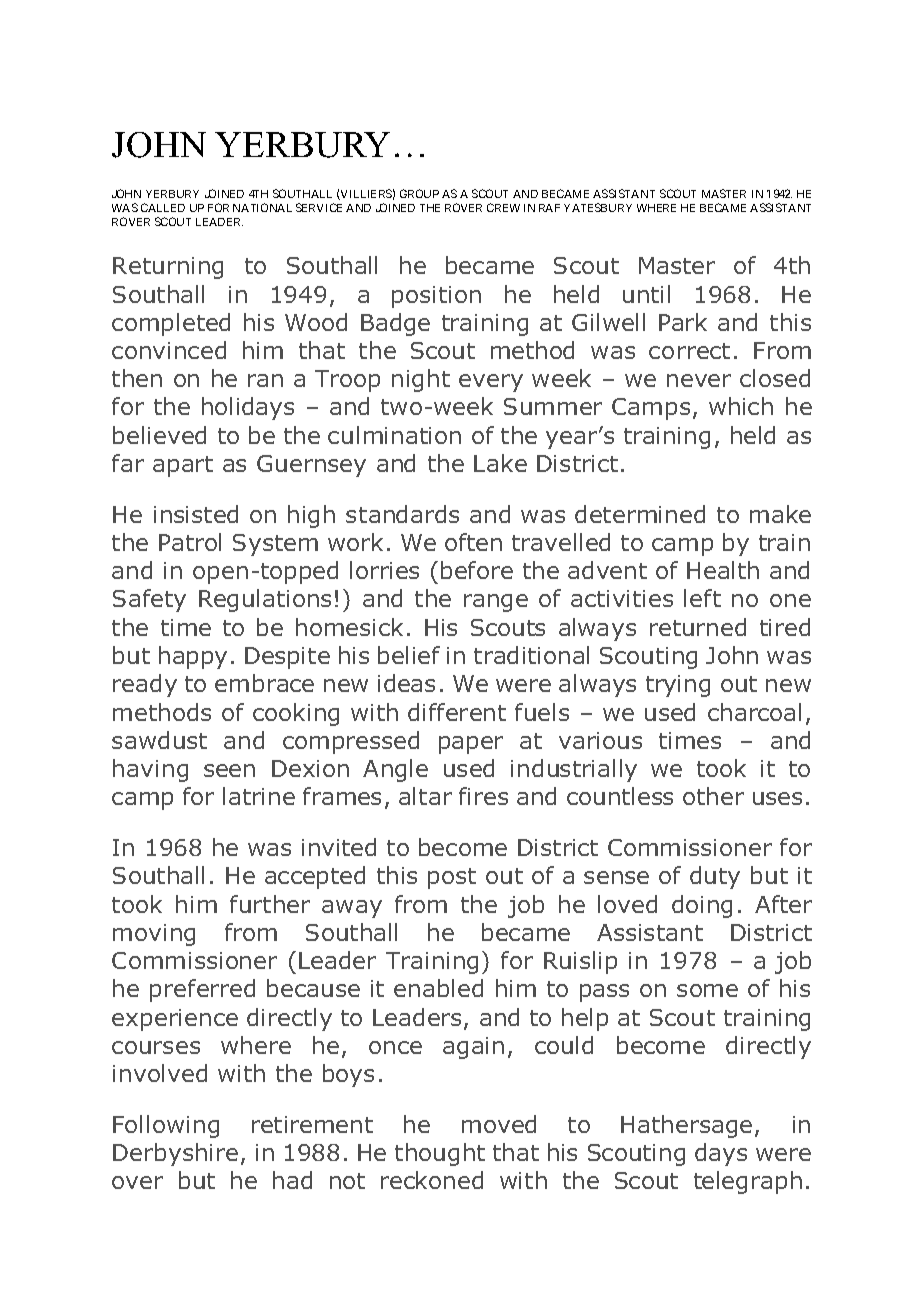 The width and height of the image is (924, 1308). What do you see at coordinates (646, 294) in the image?
I see `until` at bounding box center [646, 294].
